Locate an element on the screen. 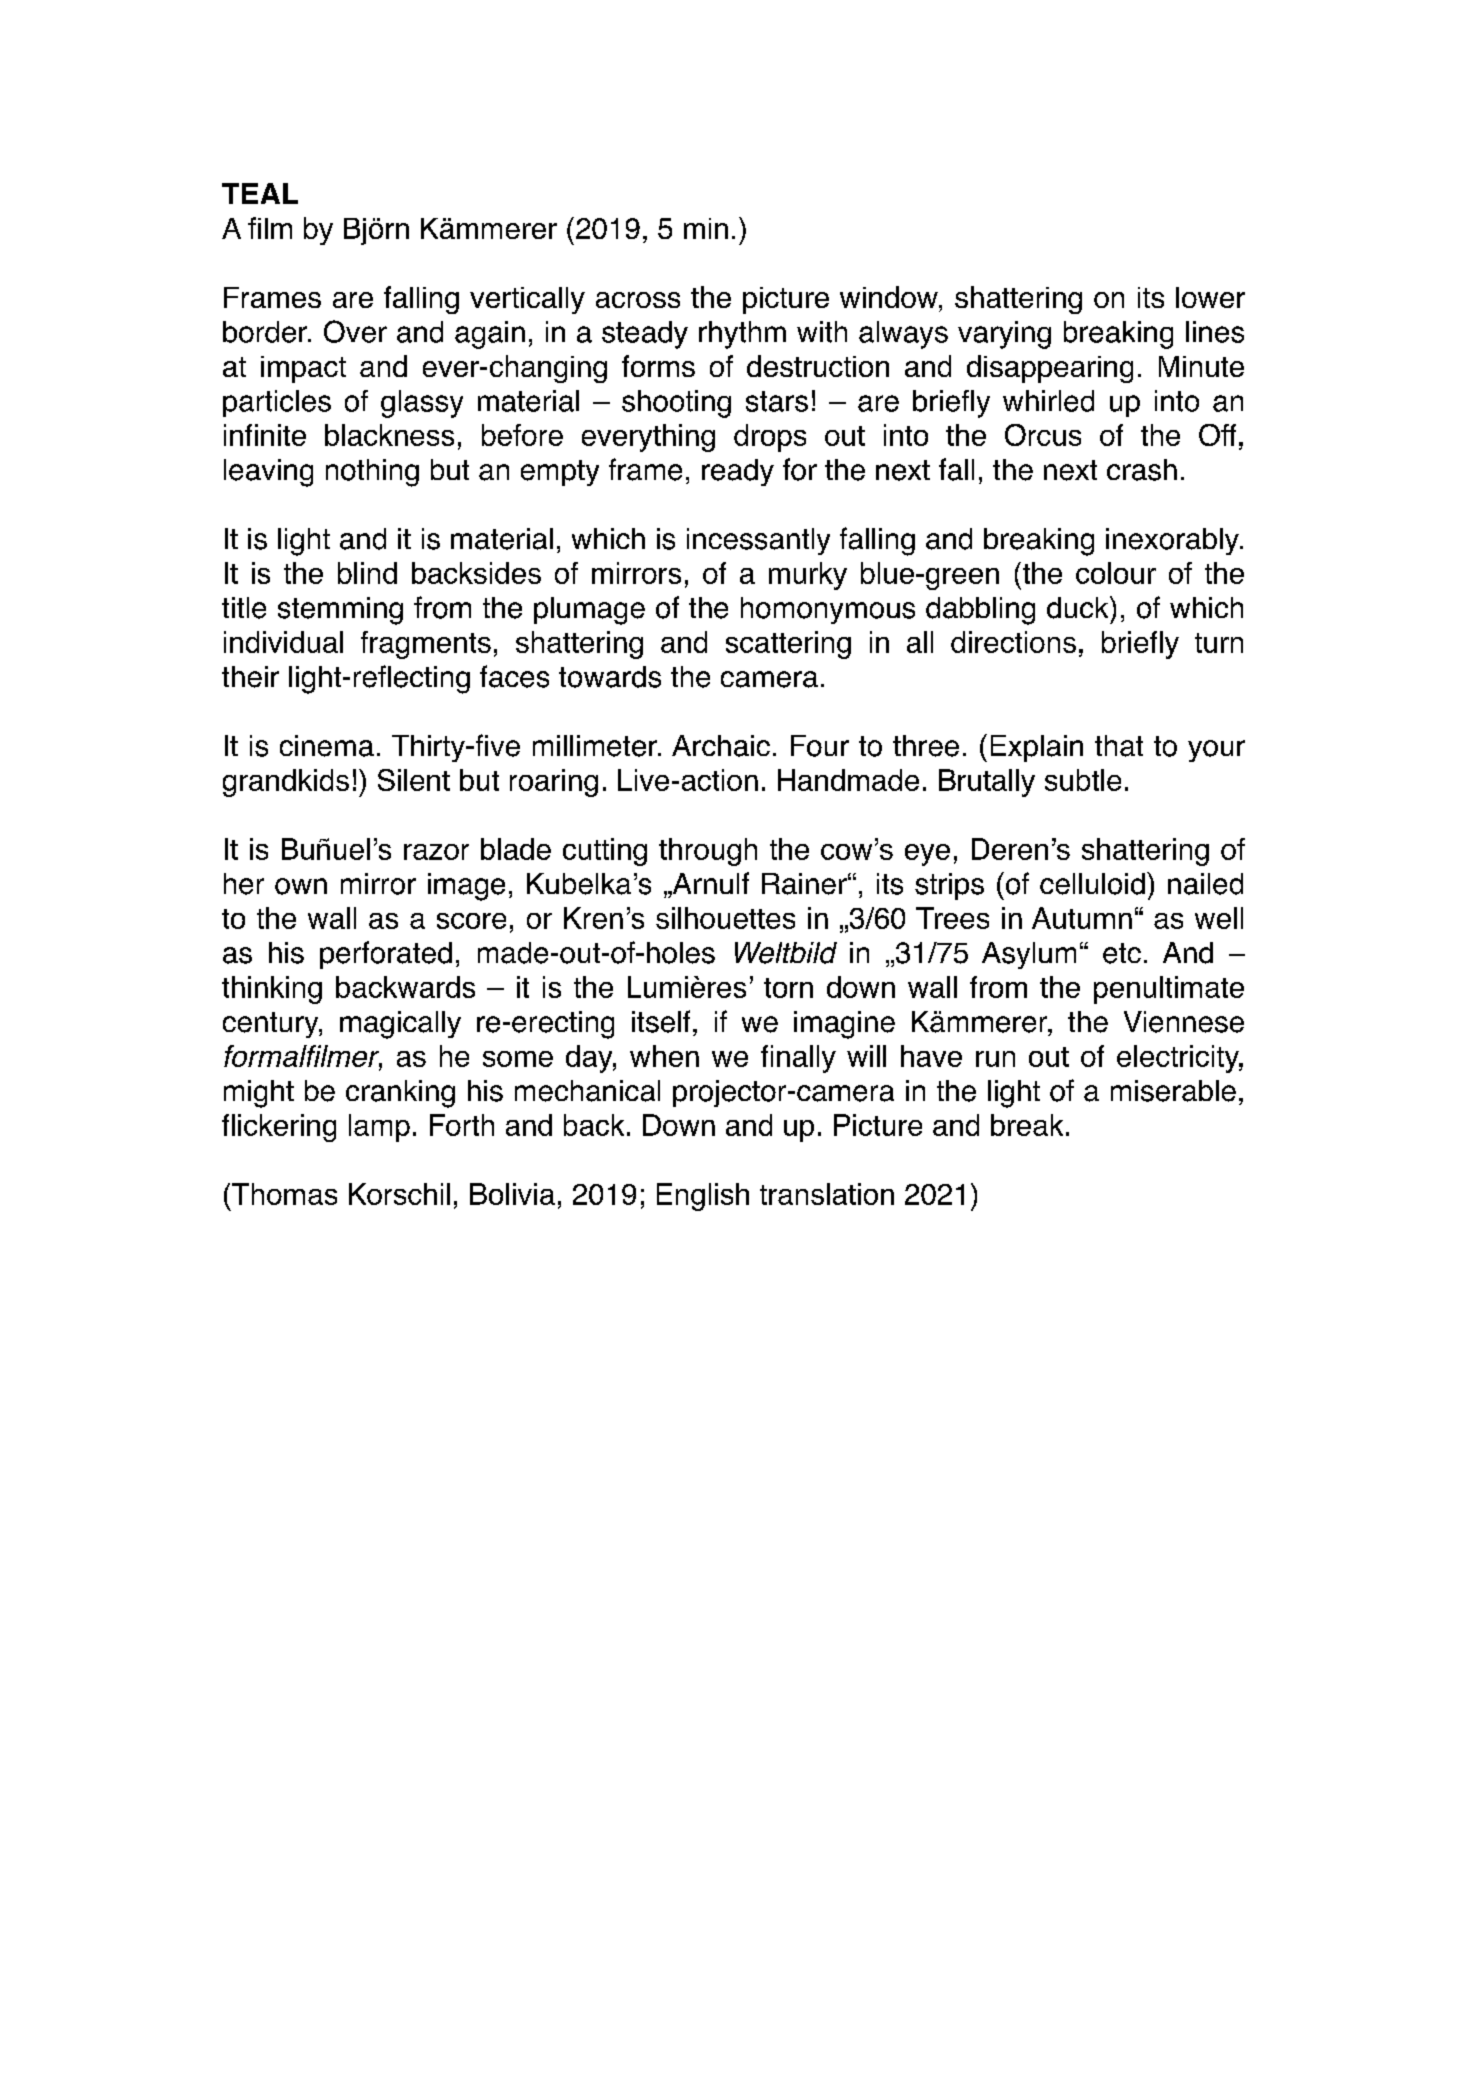 The width and height of the screenshot is (1467, 2074). razor is located at coordinates (436, 852).
